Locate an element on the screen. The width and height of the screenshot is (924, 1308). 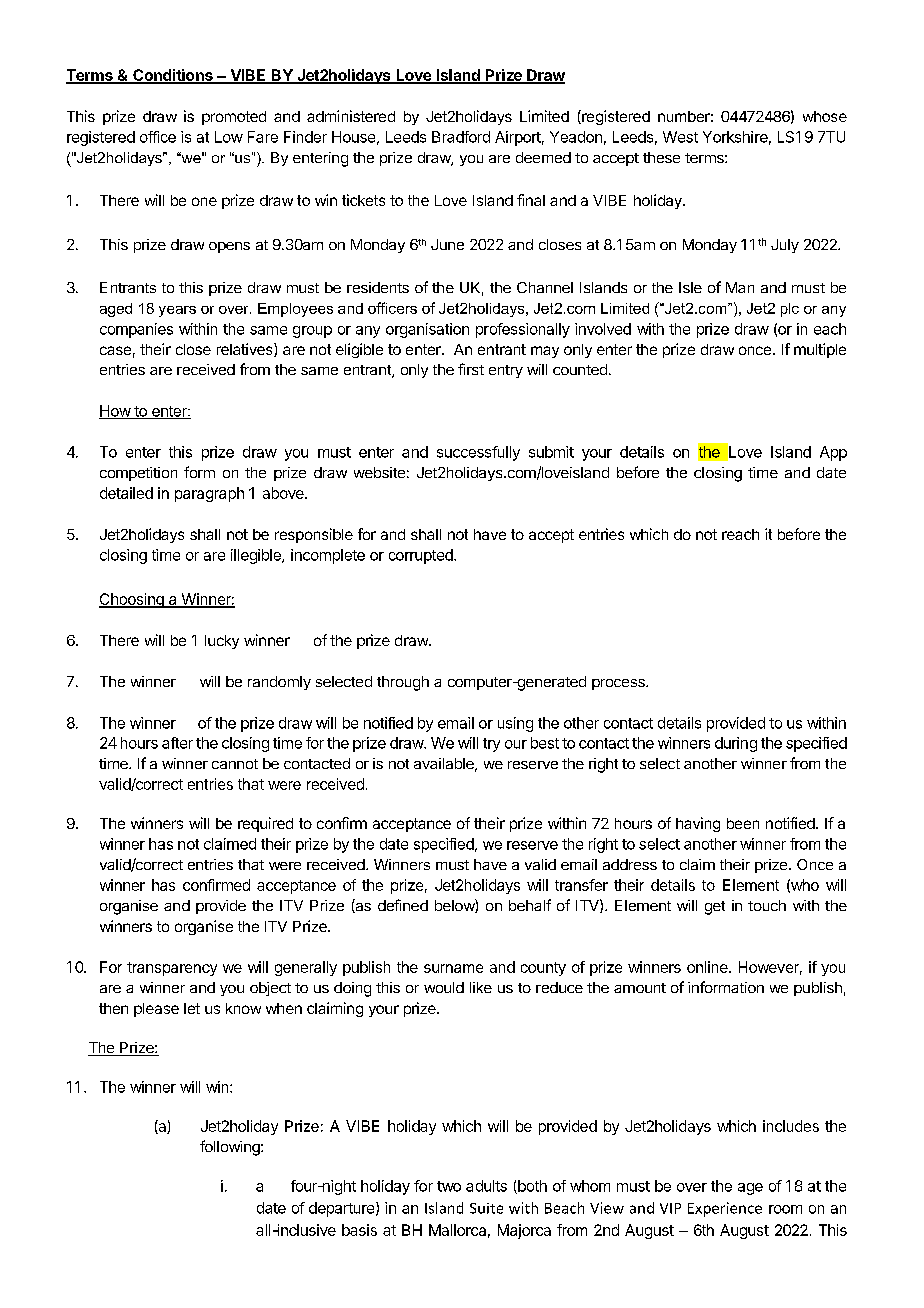
promoted is located at coordinates (234, 118).
